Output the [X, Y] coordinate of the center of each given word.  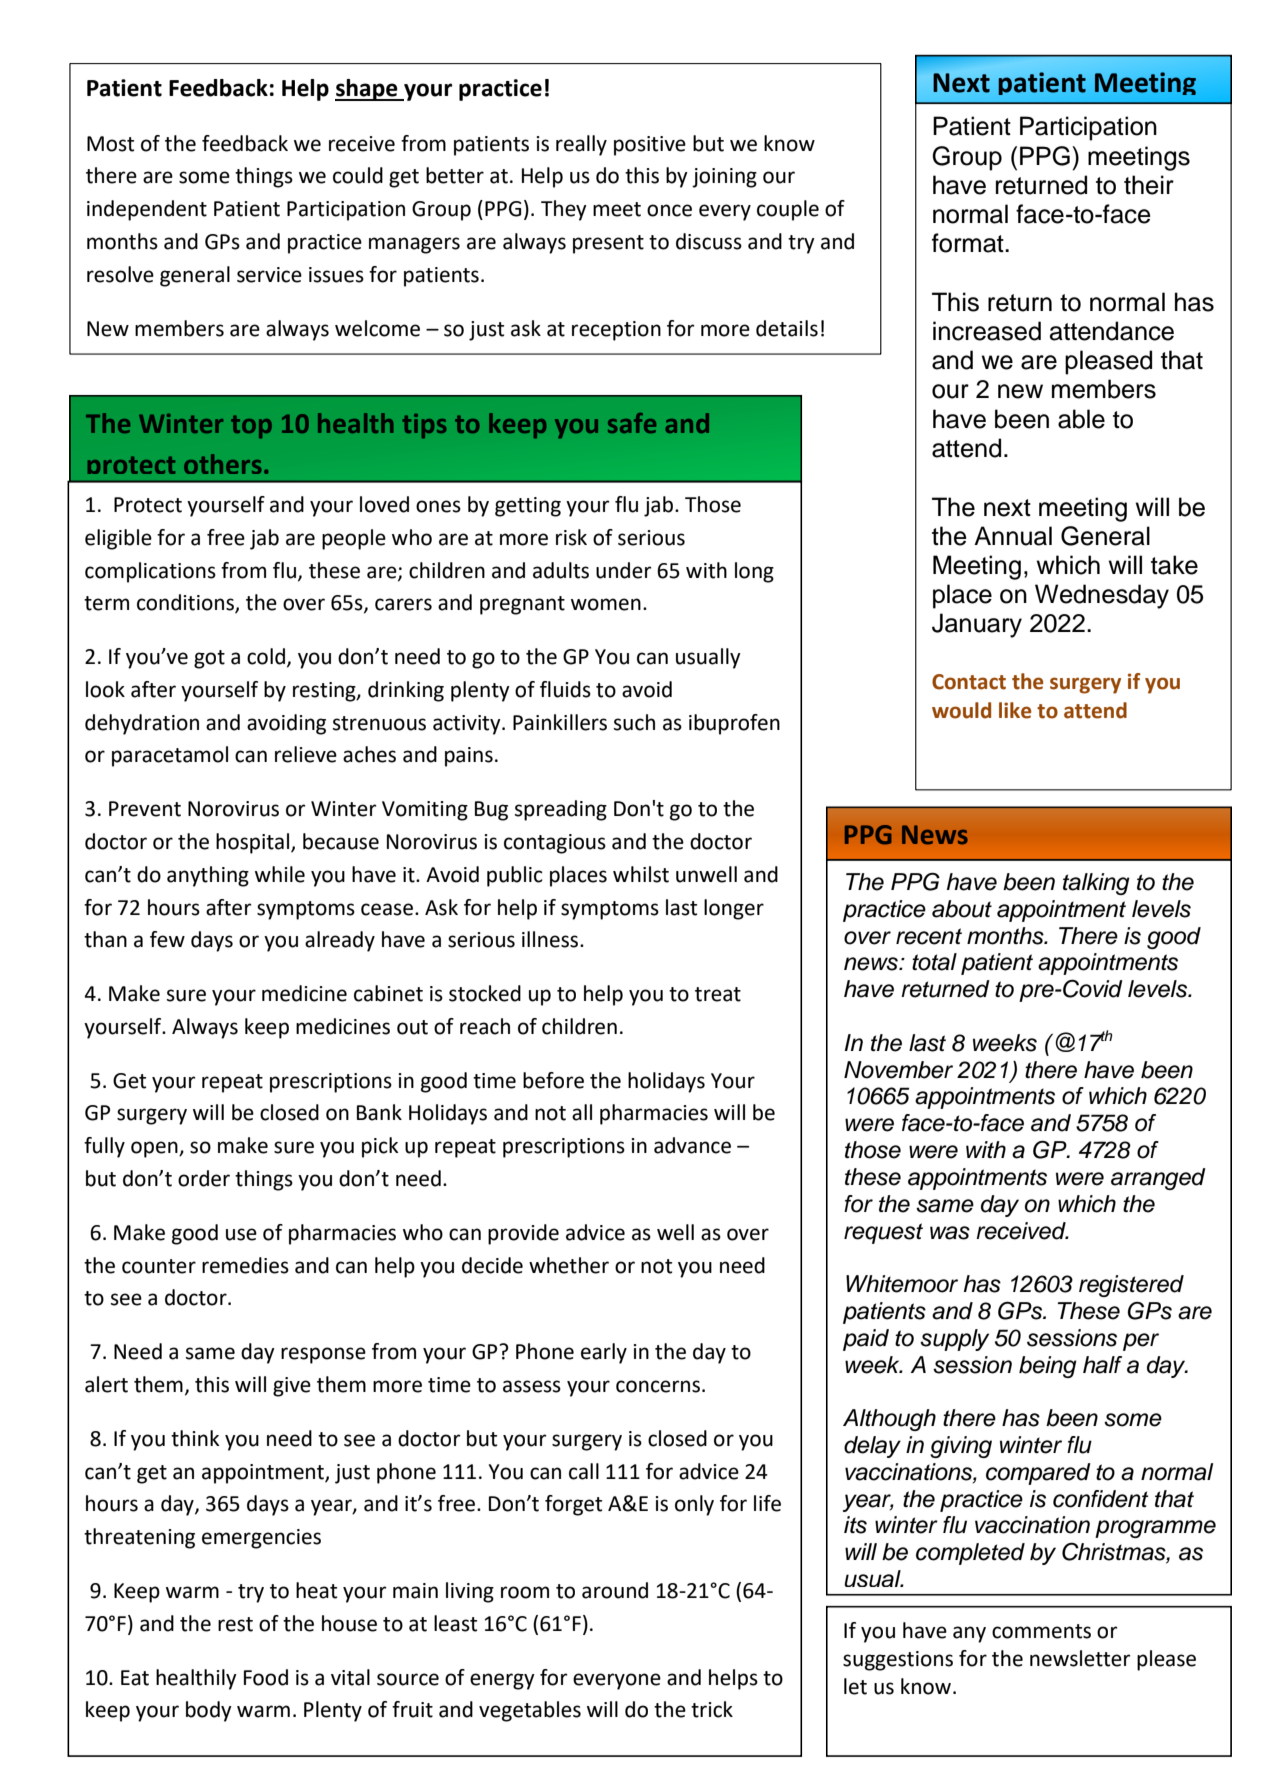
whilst [641, 874]
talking [1096, 884]
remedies [245, 1265]
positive [650, 146]
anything [208, 876]
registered [1131, 1286]
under [624, 570]
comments [1041, 1631]
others [222, 464]
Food [266, 1677]
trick [712, 1709]
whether [569, 1265]
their [1149, 185]
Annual [1013, 536]
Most [110, 144]
